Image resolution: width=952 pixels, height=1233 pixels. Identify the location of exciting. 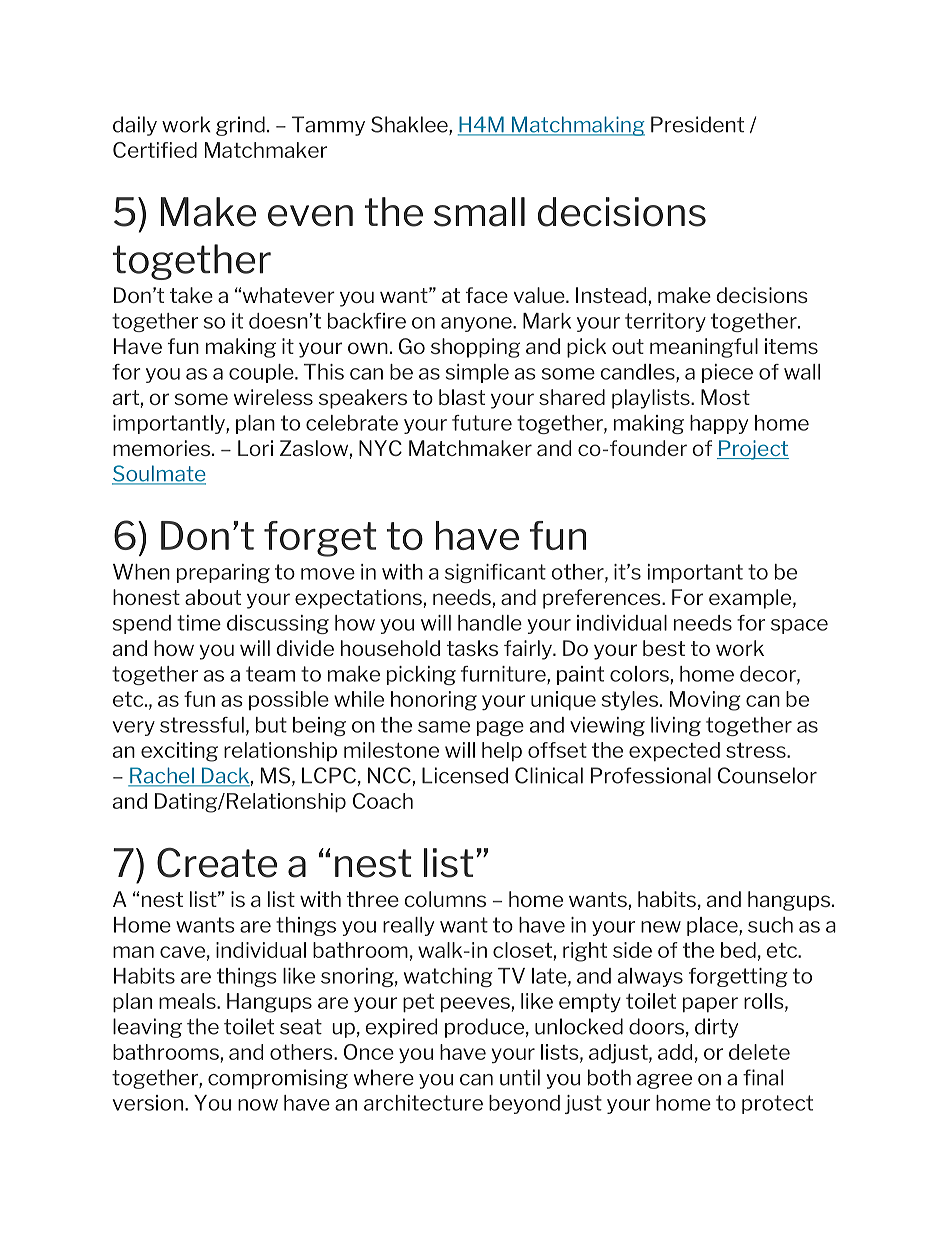
(179, 752).
